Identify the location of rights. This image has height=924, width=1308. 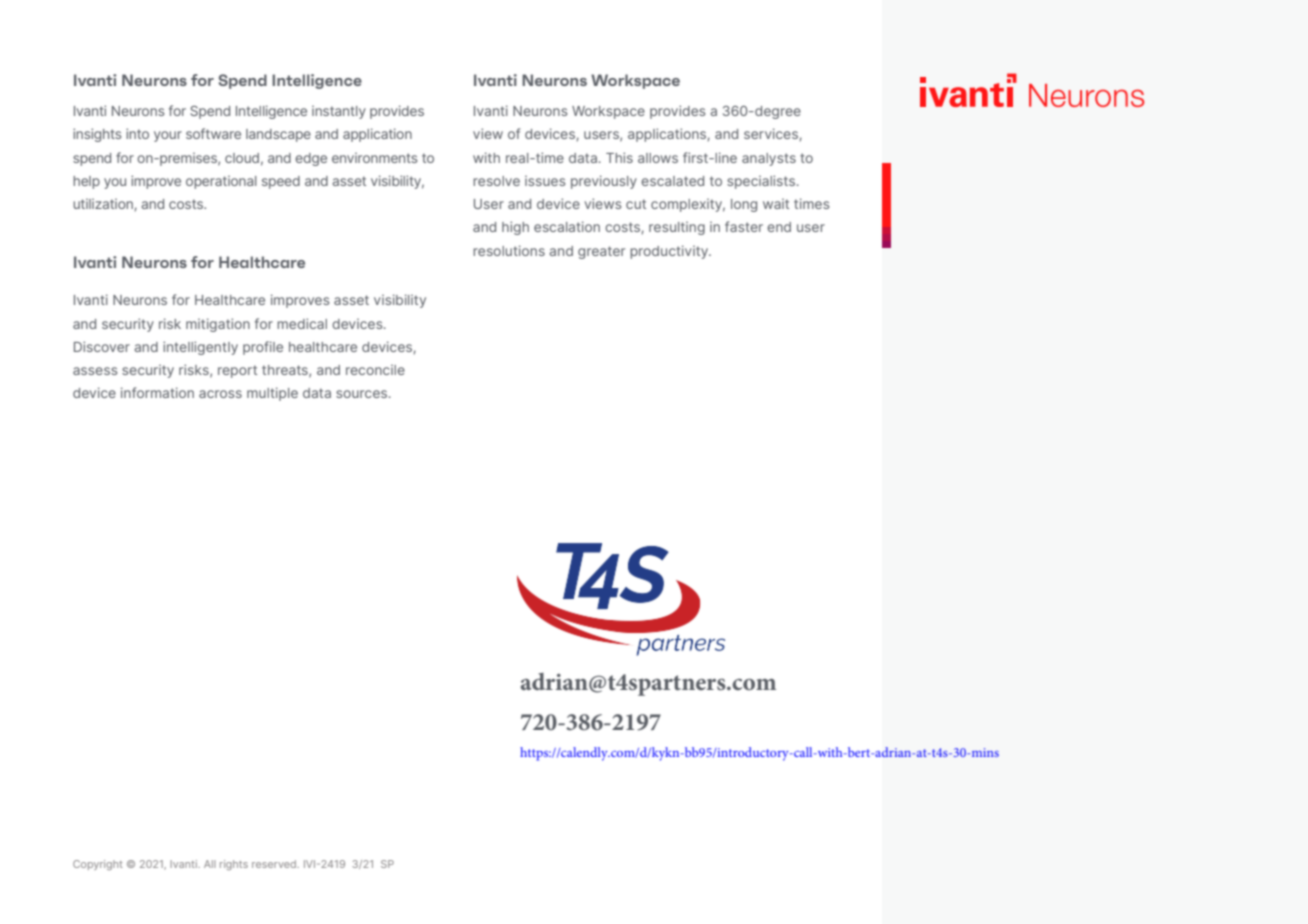
(234, 865).
